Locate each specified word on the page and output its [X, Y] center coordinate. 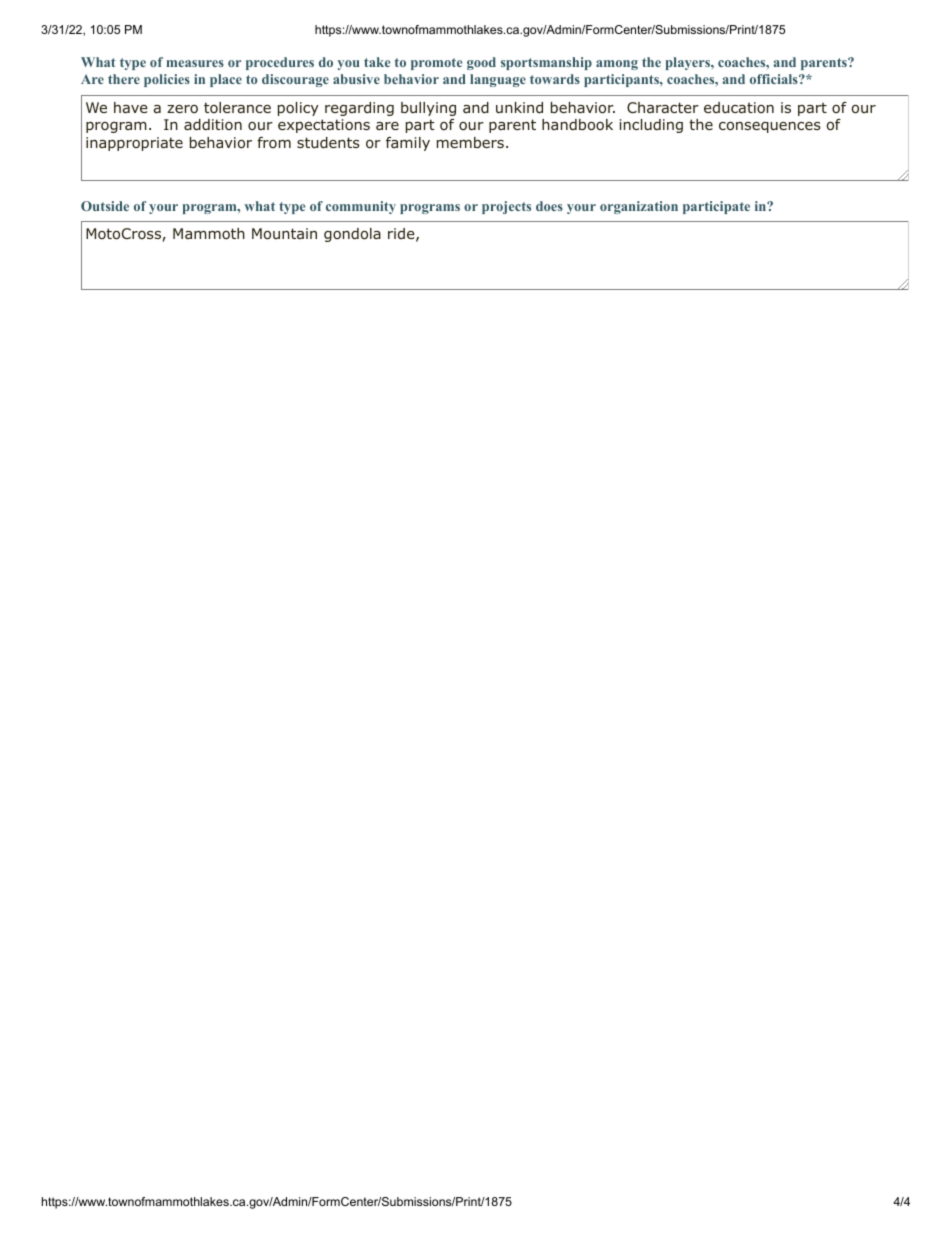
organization [639, 207]
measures [195, 63]
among [617, 65]
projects [506, 207]
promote [436, 64]
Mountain [284, 234]
